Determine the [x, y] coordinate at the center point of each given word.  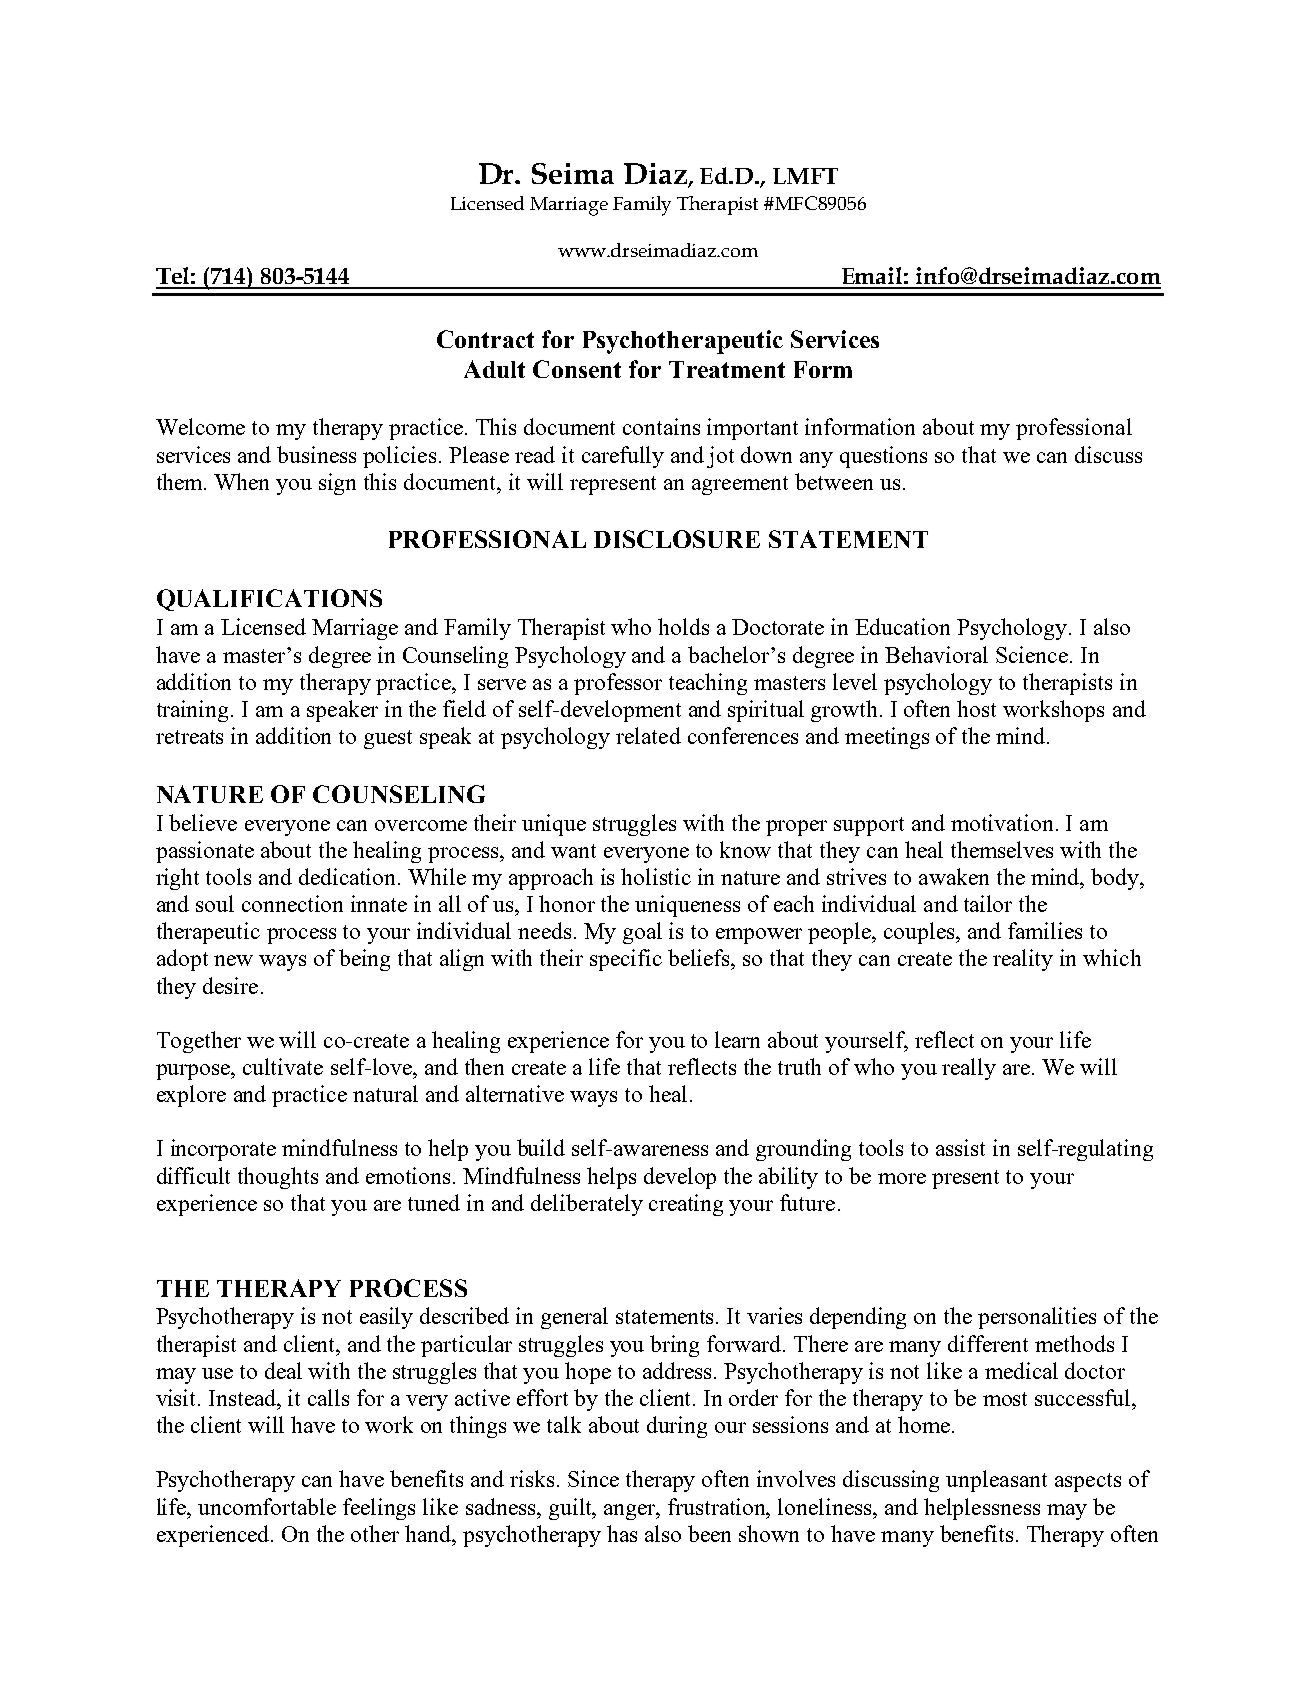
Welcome [200, 426]
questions [883, 457]
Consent [577, 369]
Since [593, 1478]
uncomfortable [267, 1506]
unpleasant [996, 1481]
